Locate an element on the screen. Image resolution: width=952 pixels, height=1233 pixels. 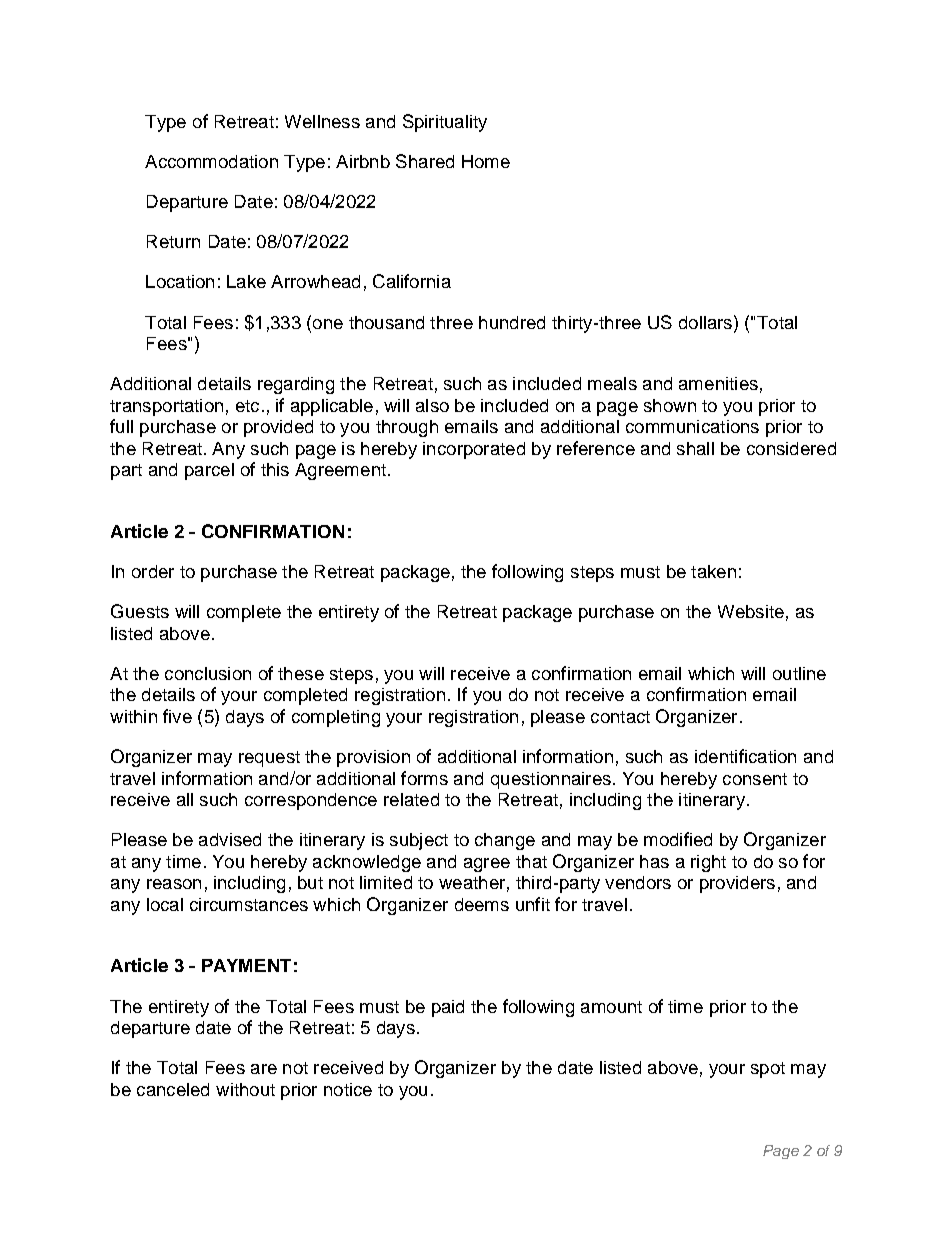
shall is located at coordinates (695, 448).
